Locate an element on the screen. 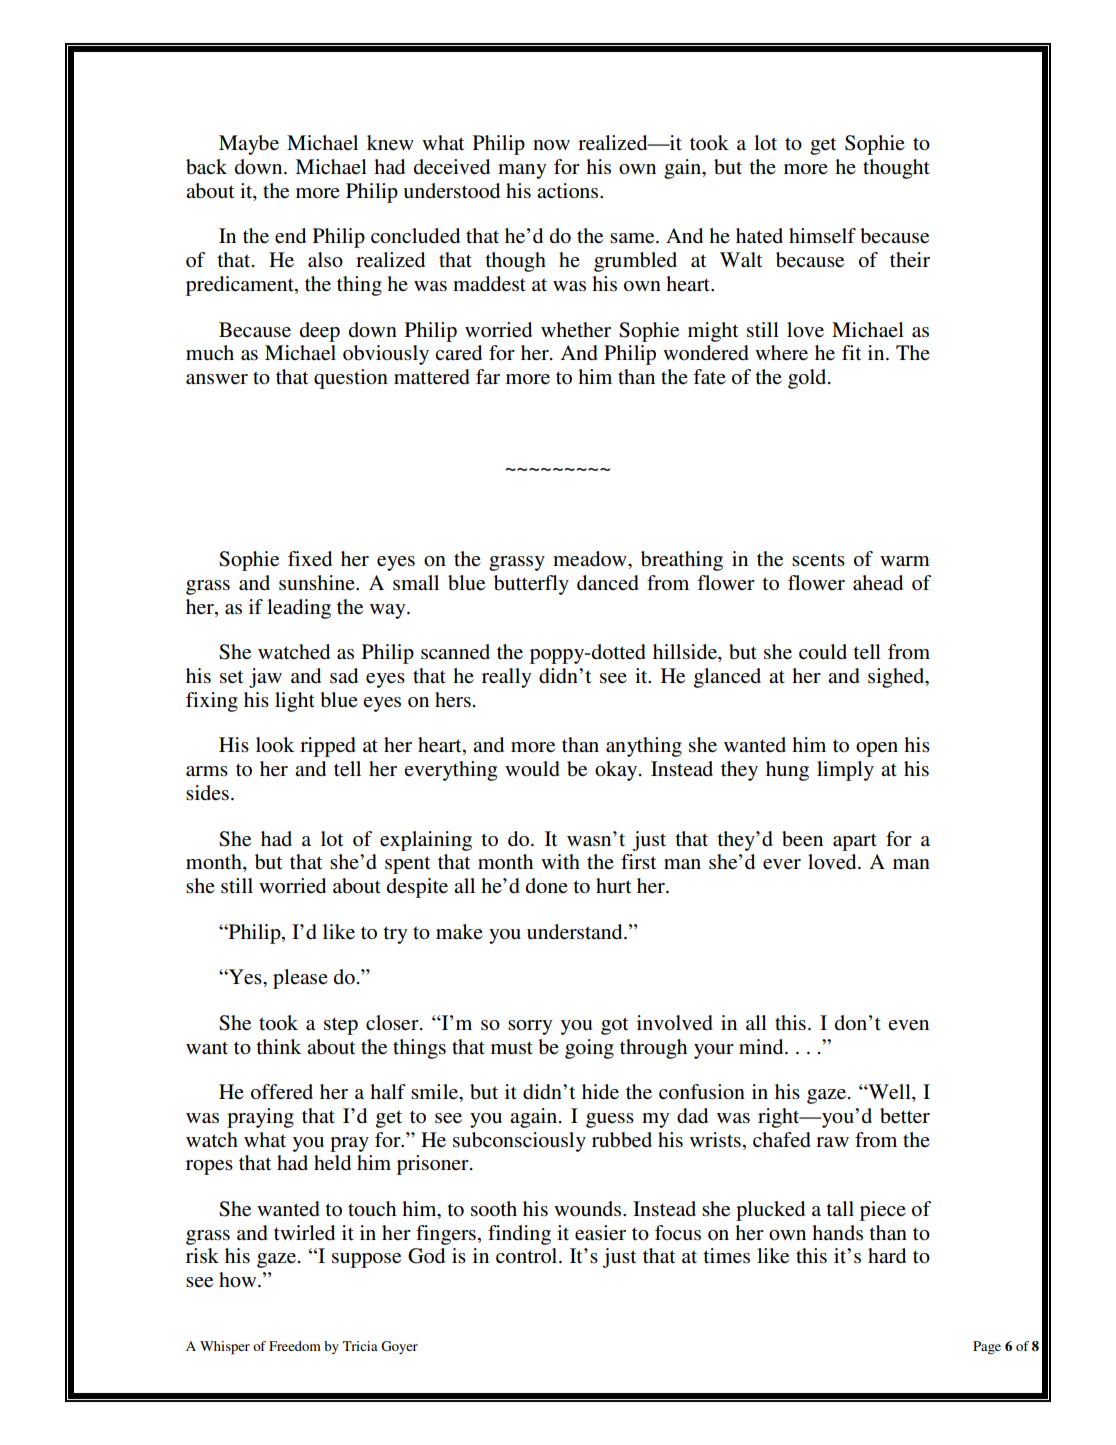  Freedom is located at coordinates (295, 1346).
